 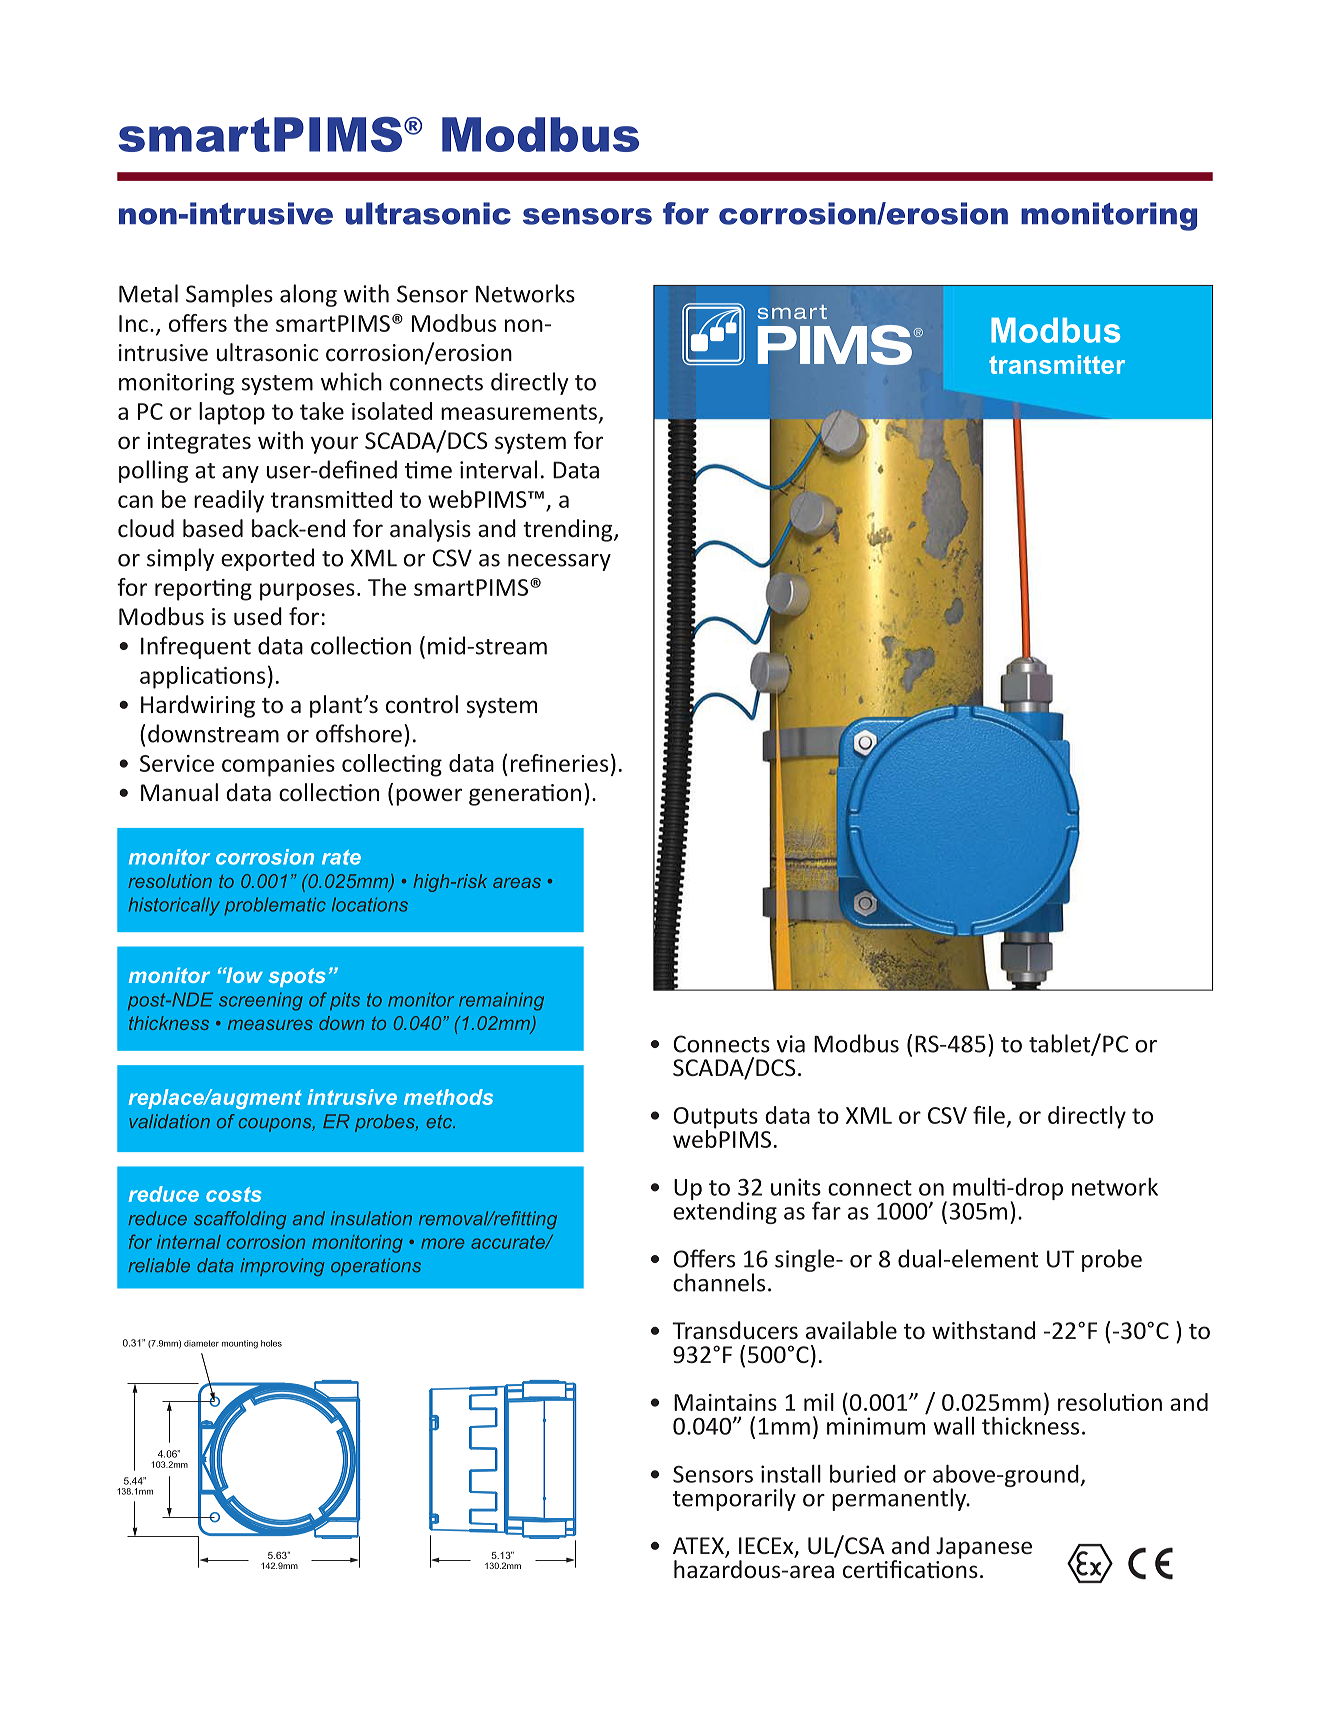 What do you see at coordinates (826, 1210) in the screenshot?
I see `far` at bounding box center [826, 1210].
